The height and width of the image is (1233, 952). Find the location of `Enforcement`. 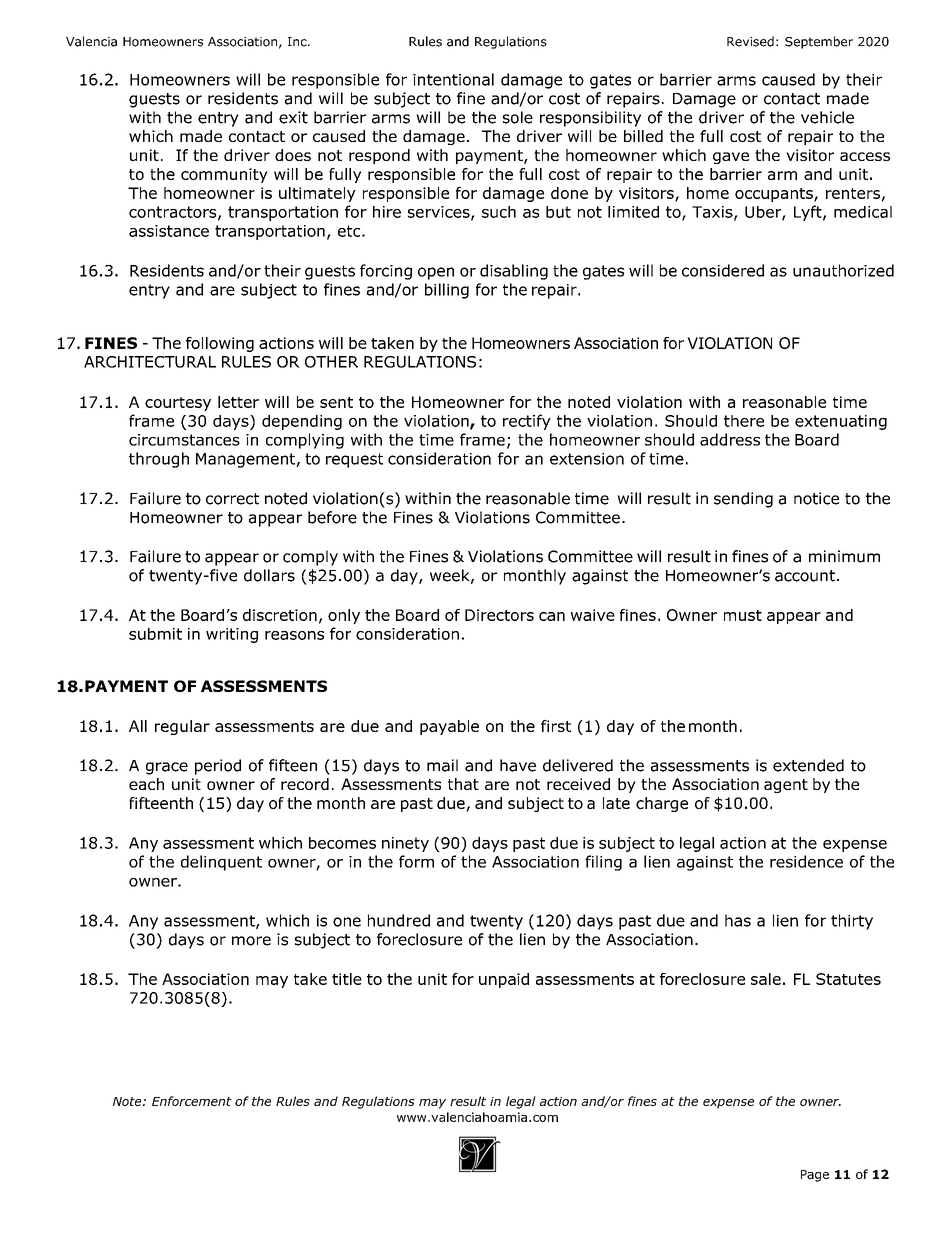

Enforcement is located at coordinates (192, 1101).
